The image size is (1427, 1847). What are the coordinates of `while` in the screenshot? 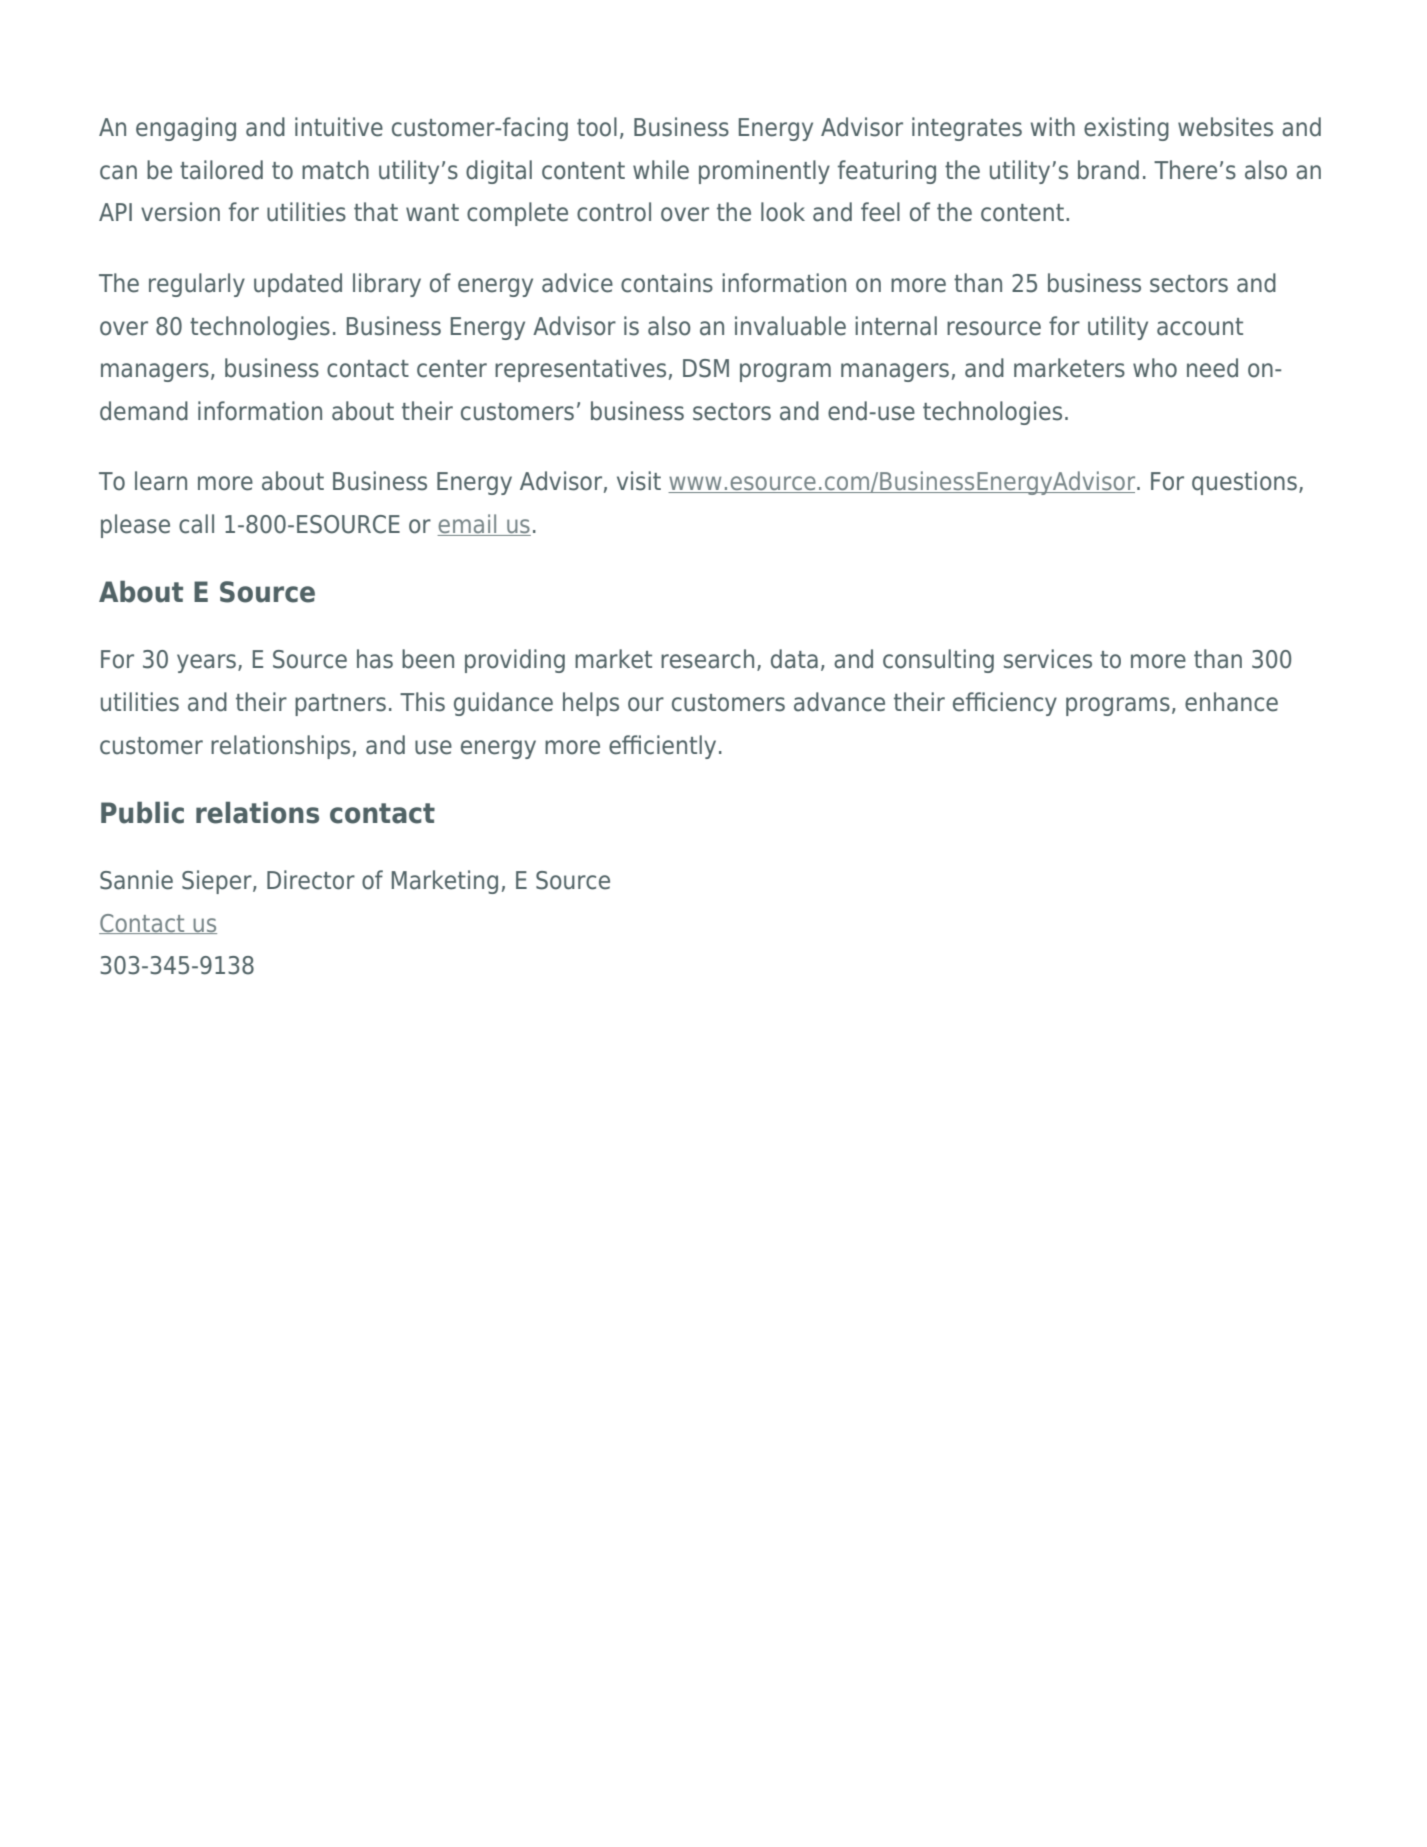 It's located at (661, 170).
